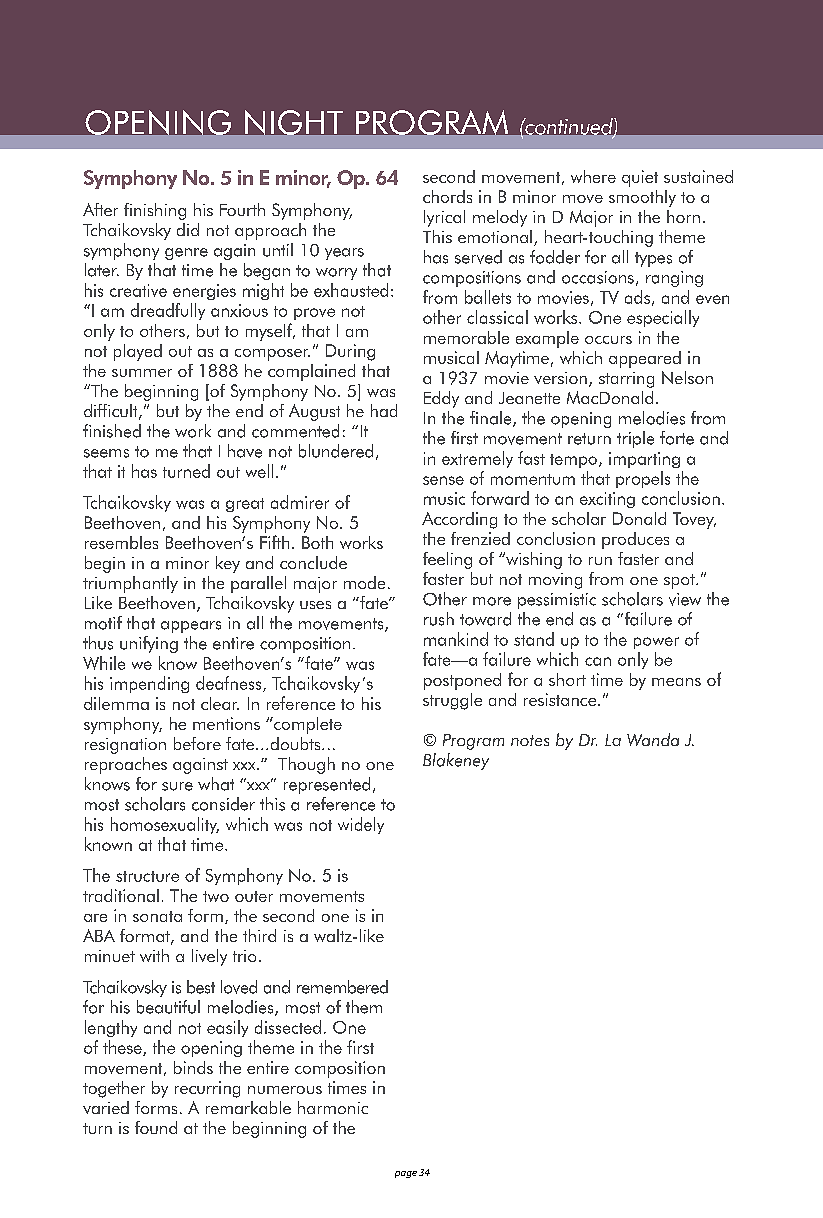  What do you see at coordinates (447, 196) in the screenshot?
I see `chords` at bounding box center [447, 196].
